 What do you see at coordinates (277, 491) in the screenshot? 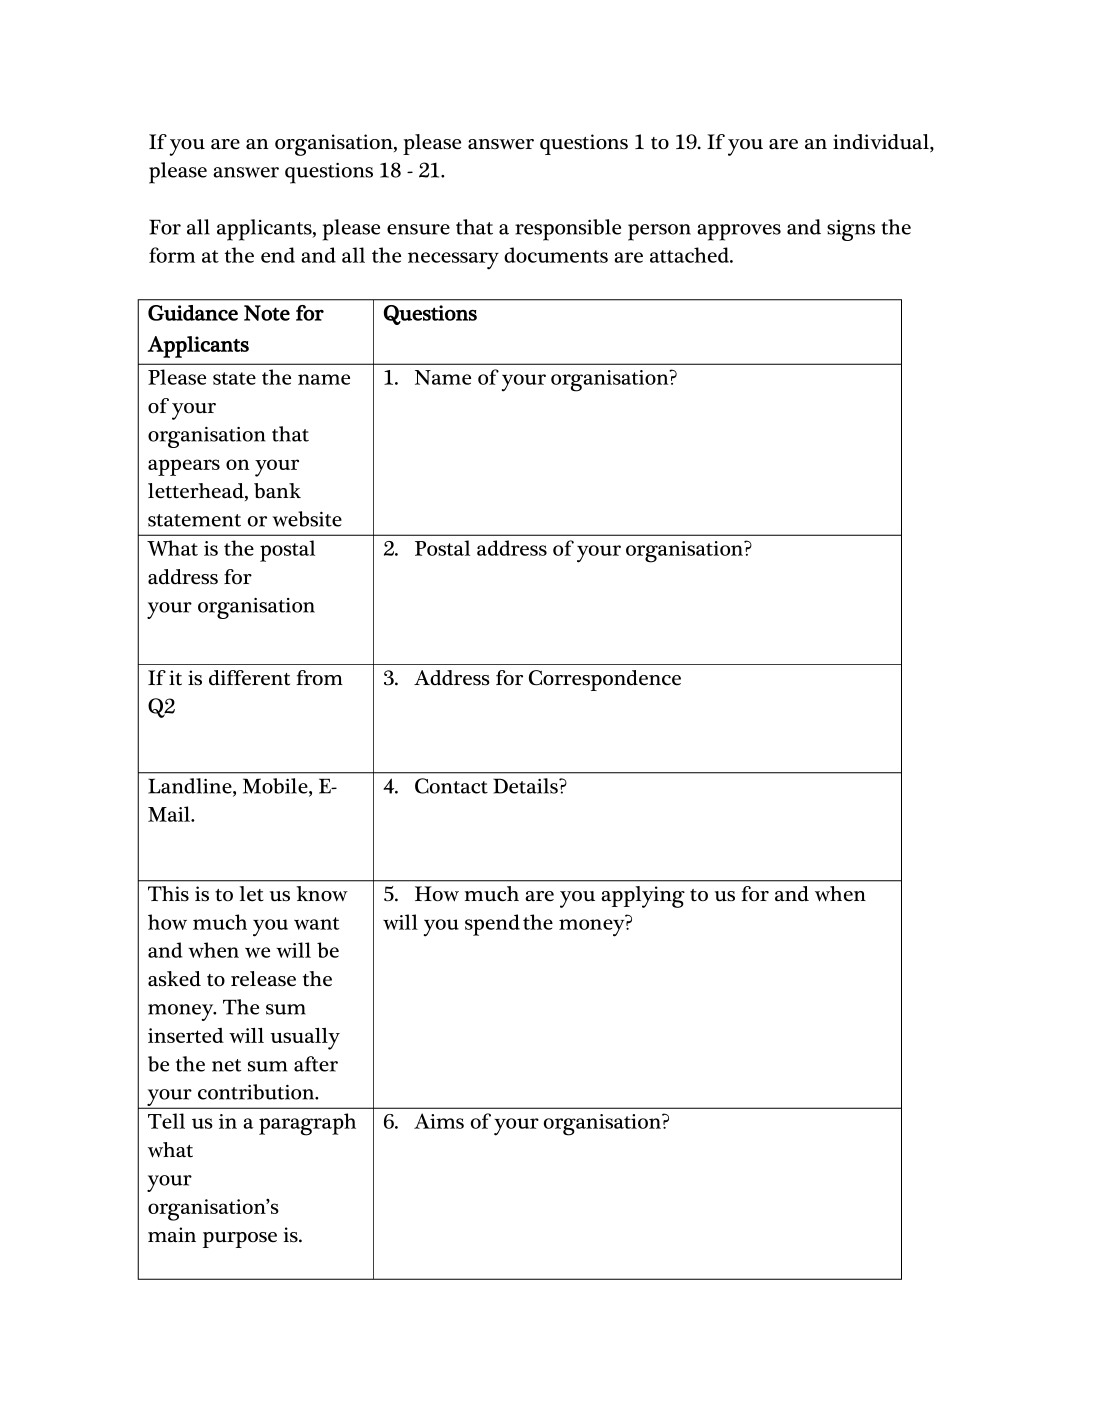
I see `bank` at bounding box center [277, 491].
